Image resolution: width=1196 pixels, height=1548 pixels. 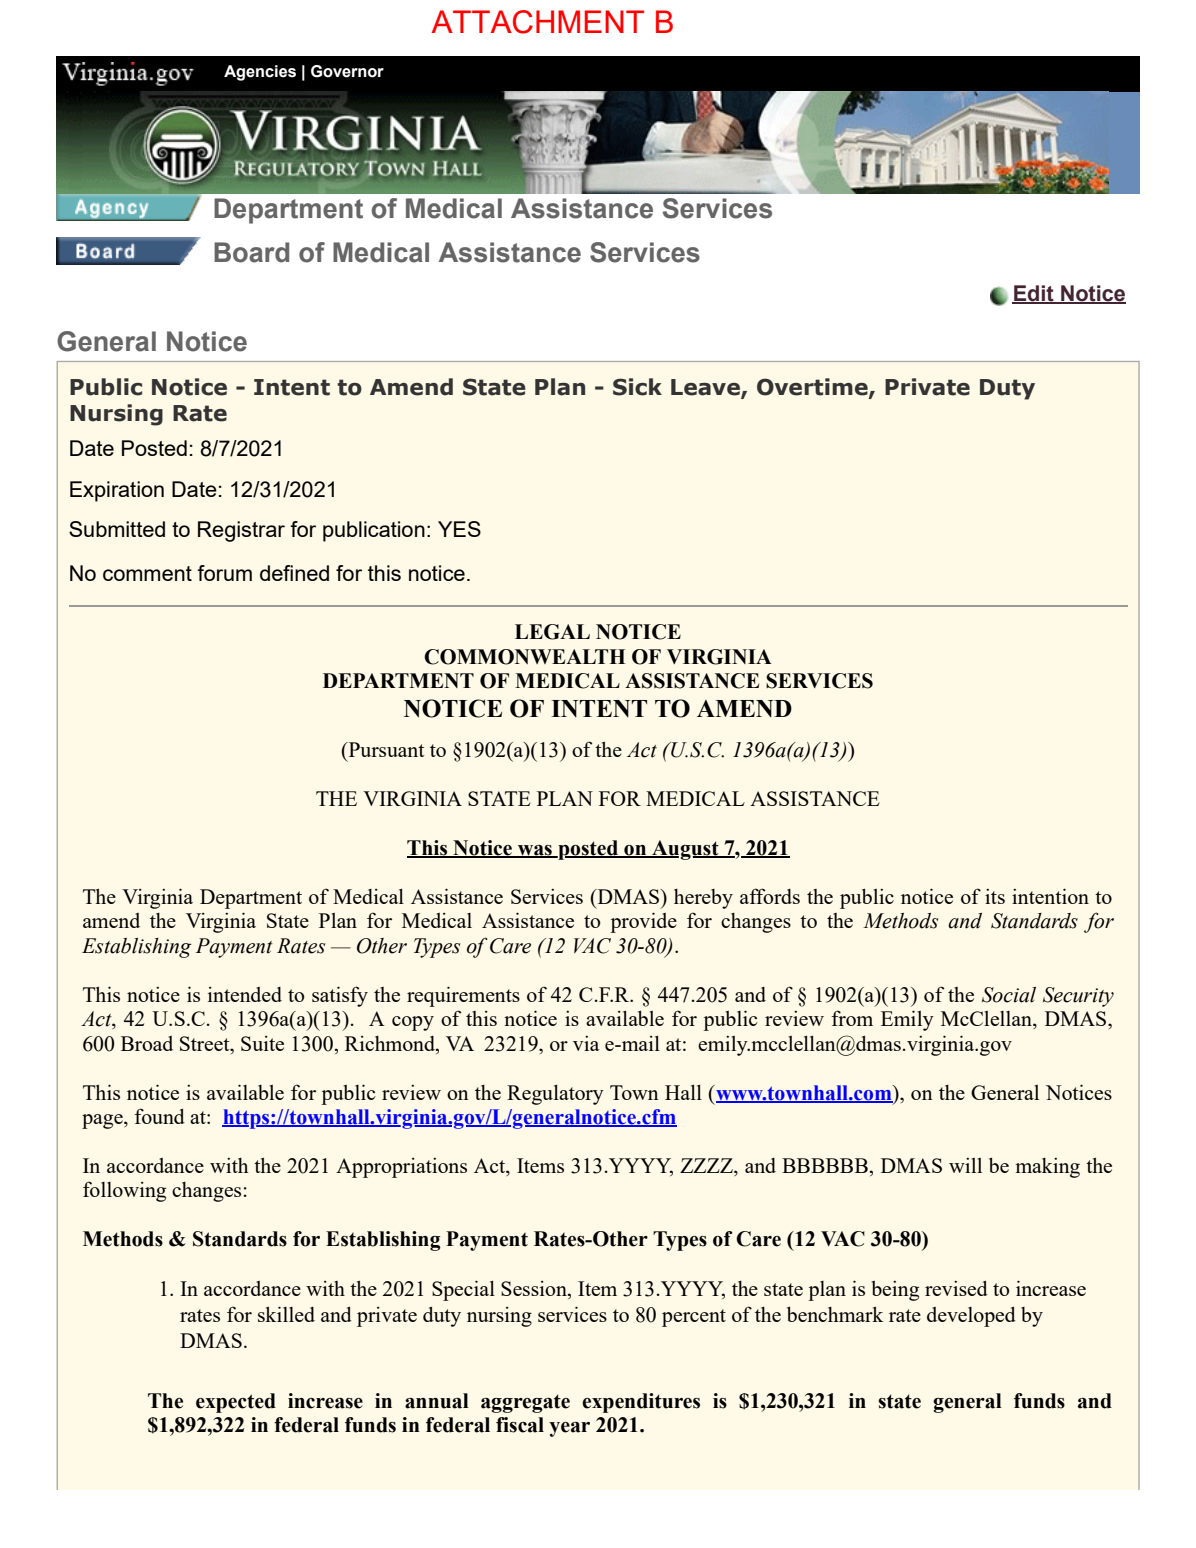 What do you see at coordinates (813, 388) in the screenshot?
I see `Overtime` at bounding box center [813, 388].
